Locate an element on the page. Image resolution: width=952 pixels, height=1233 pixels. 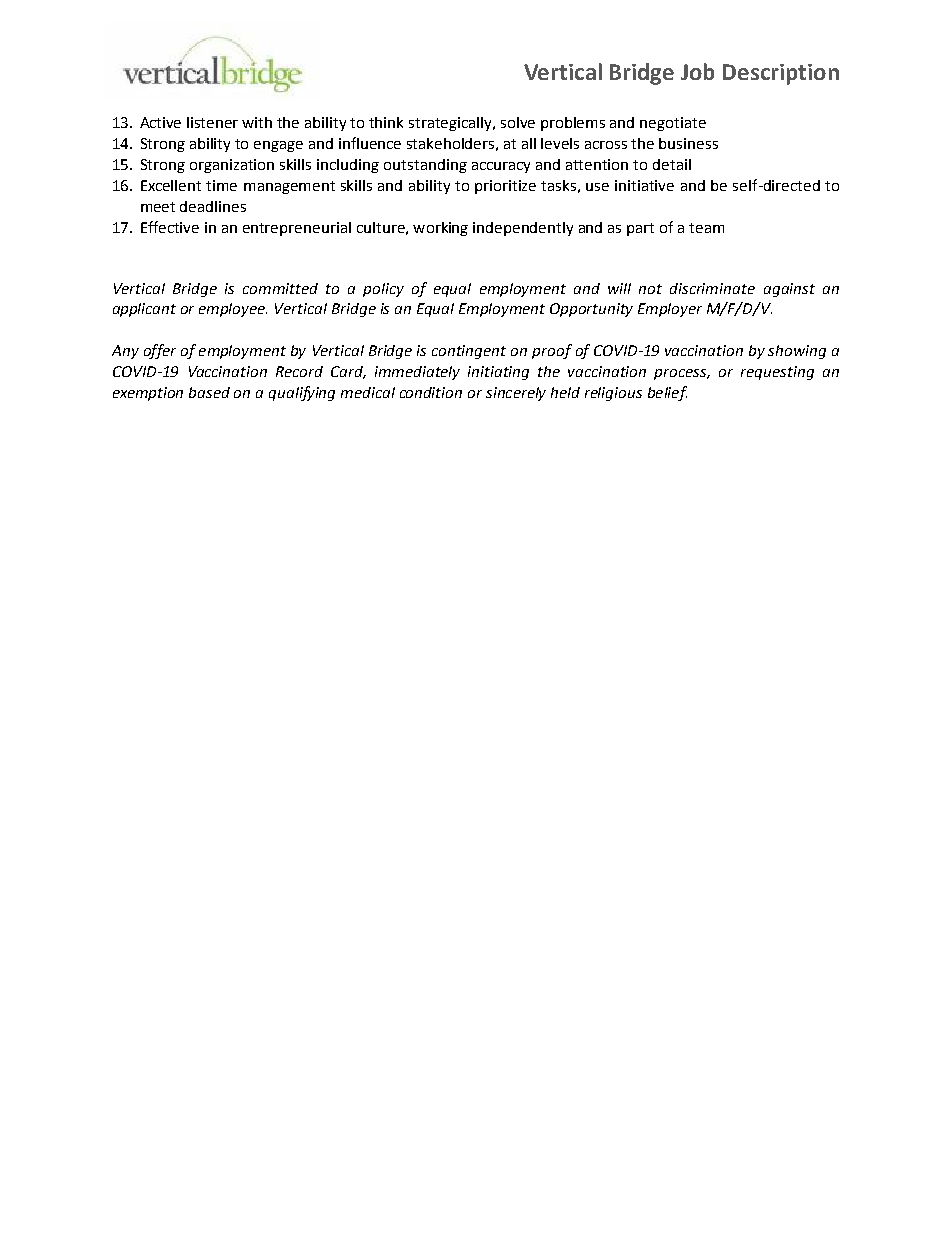
listener is located at coordinates (212, 122).
